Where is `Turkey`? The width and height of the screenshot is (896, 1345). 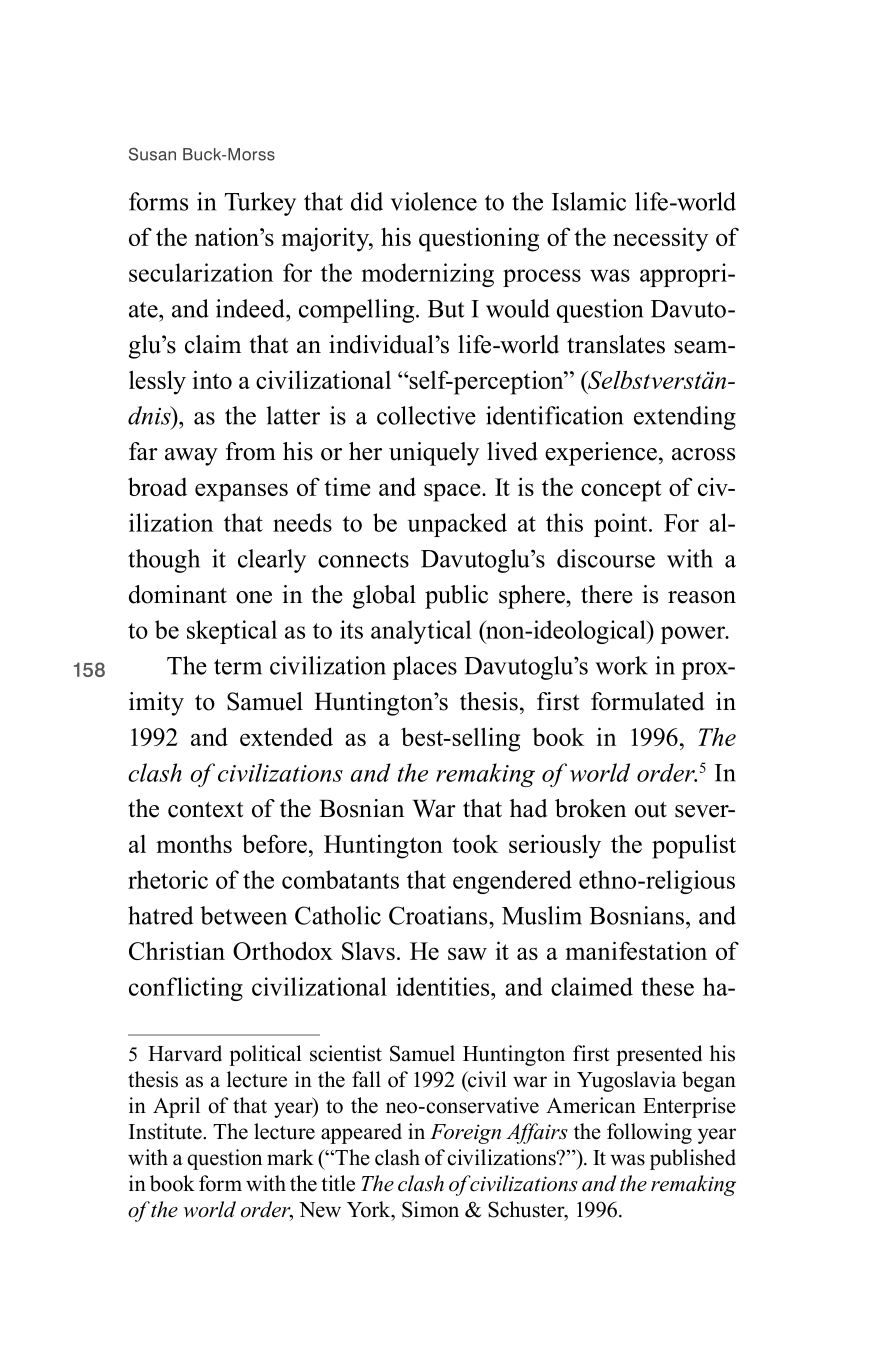
Turkey is located at coordinates (260, 204).
